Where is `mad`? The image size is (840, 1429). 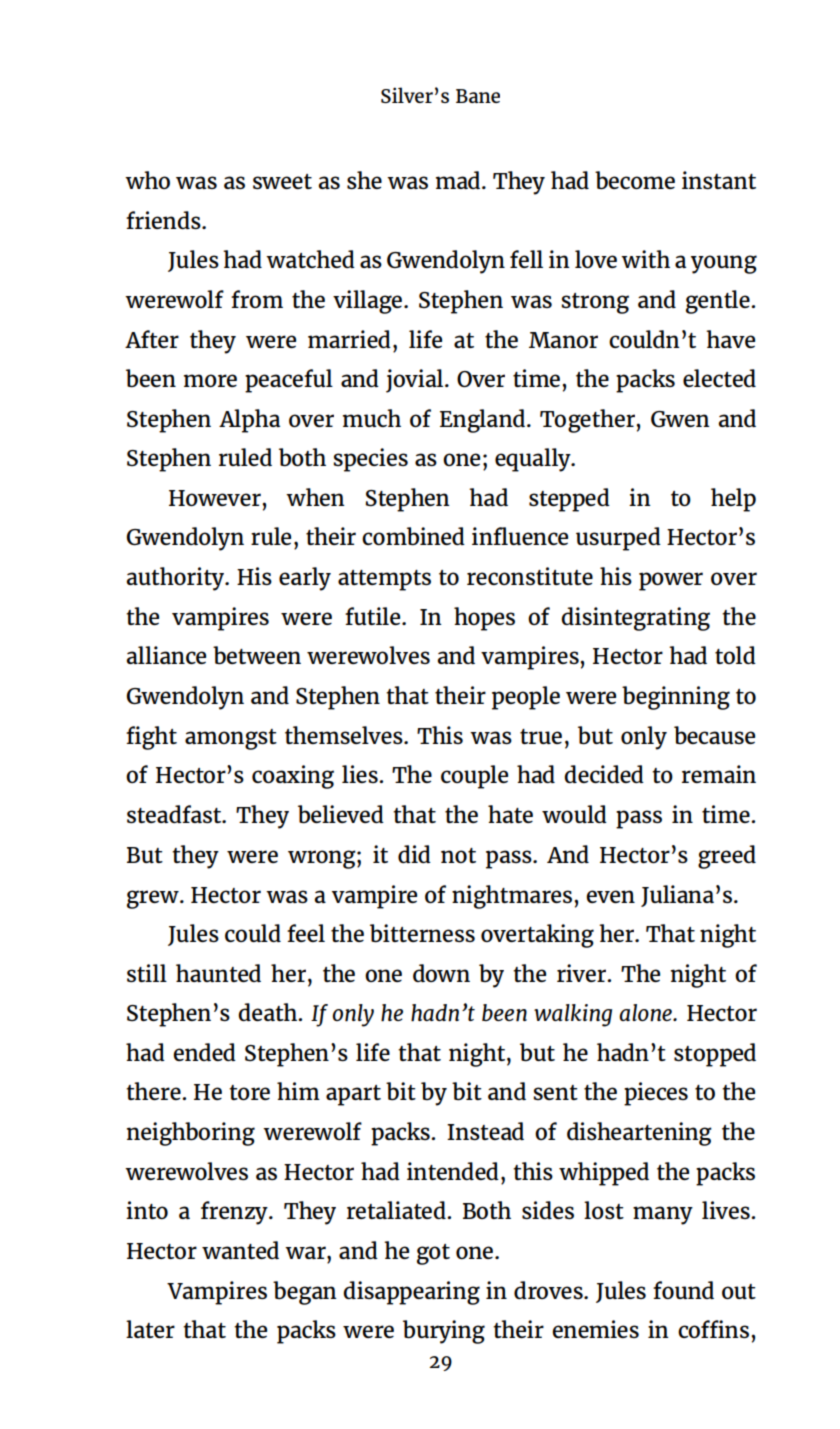 mad is located at coordinates (458, 180).
